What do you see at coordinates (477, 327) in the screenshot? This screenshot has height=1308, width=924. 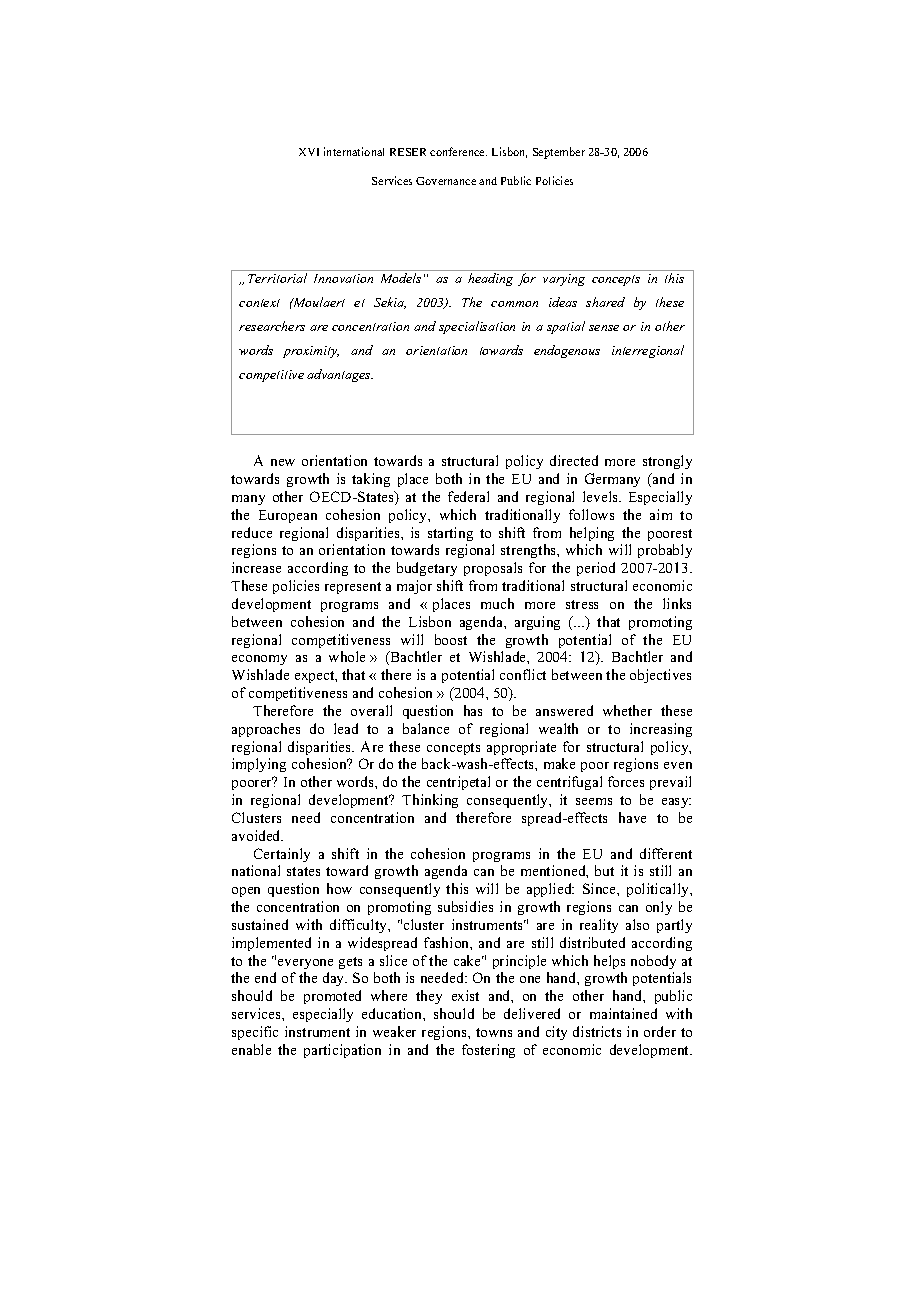 I see `specialisation` at bounding box center [477, 327].
